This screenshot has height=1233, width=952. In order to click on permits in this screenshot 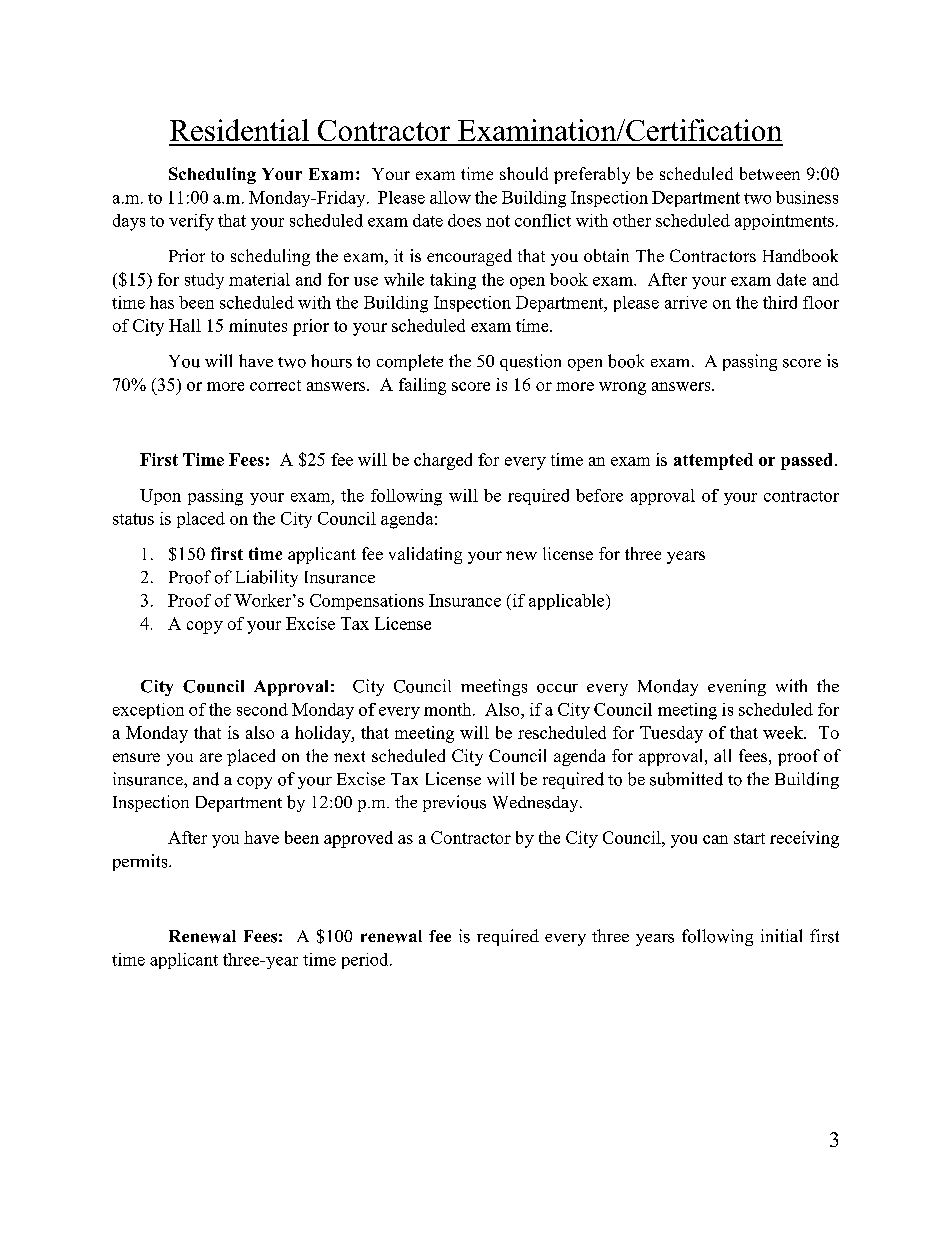, I will do `click(141, 862)`.
